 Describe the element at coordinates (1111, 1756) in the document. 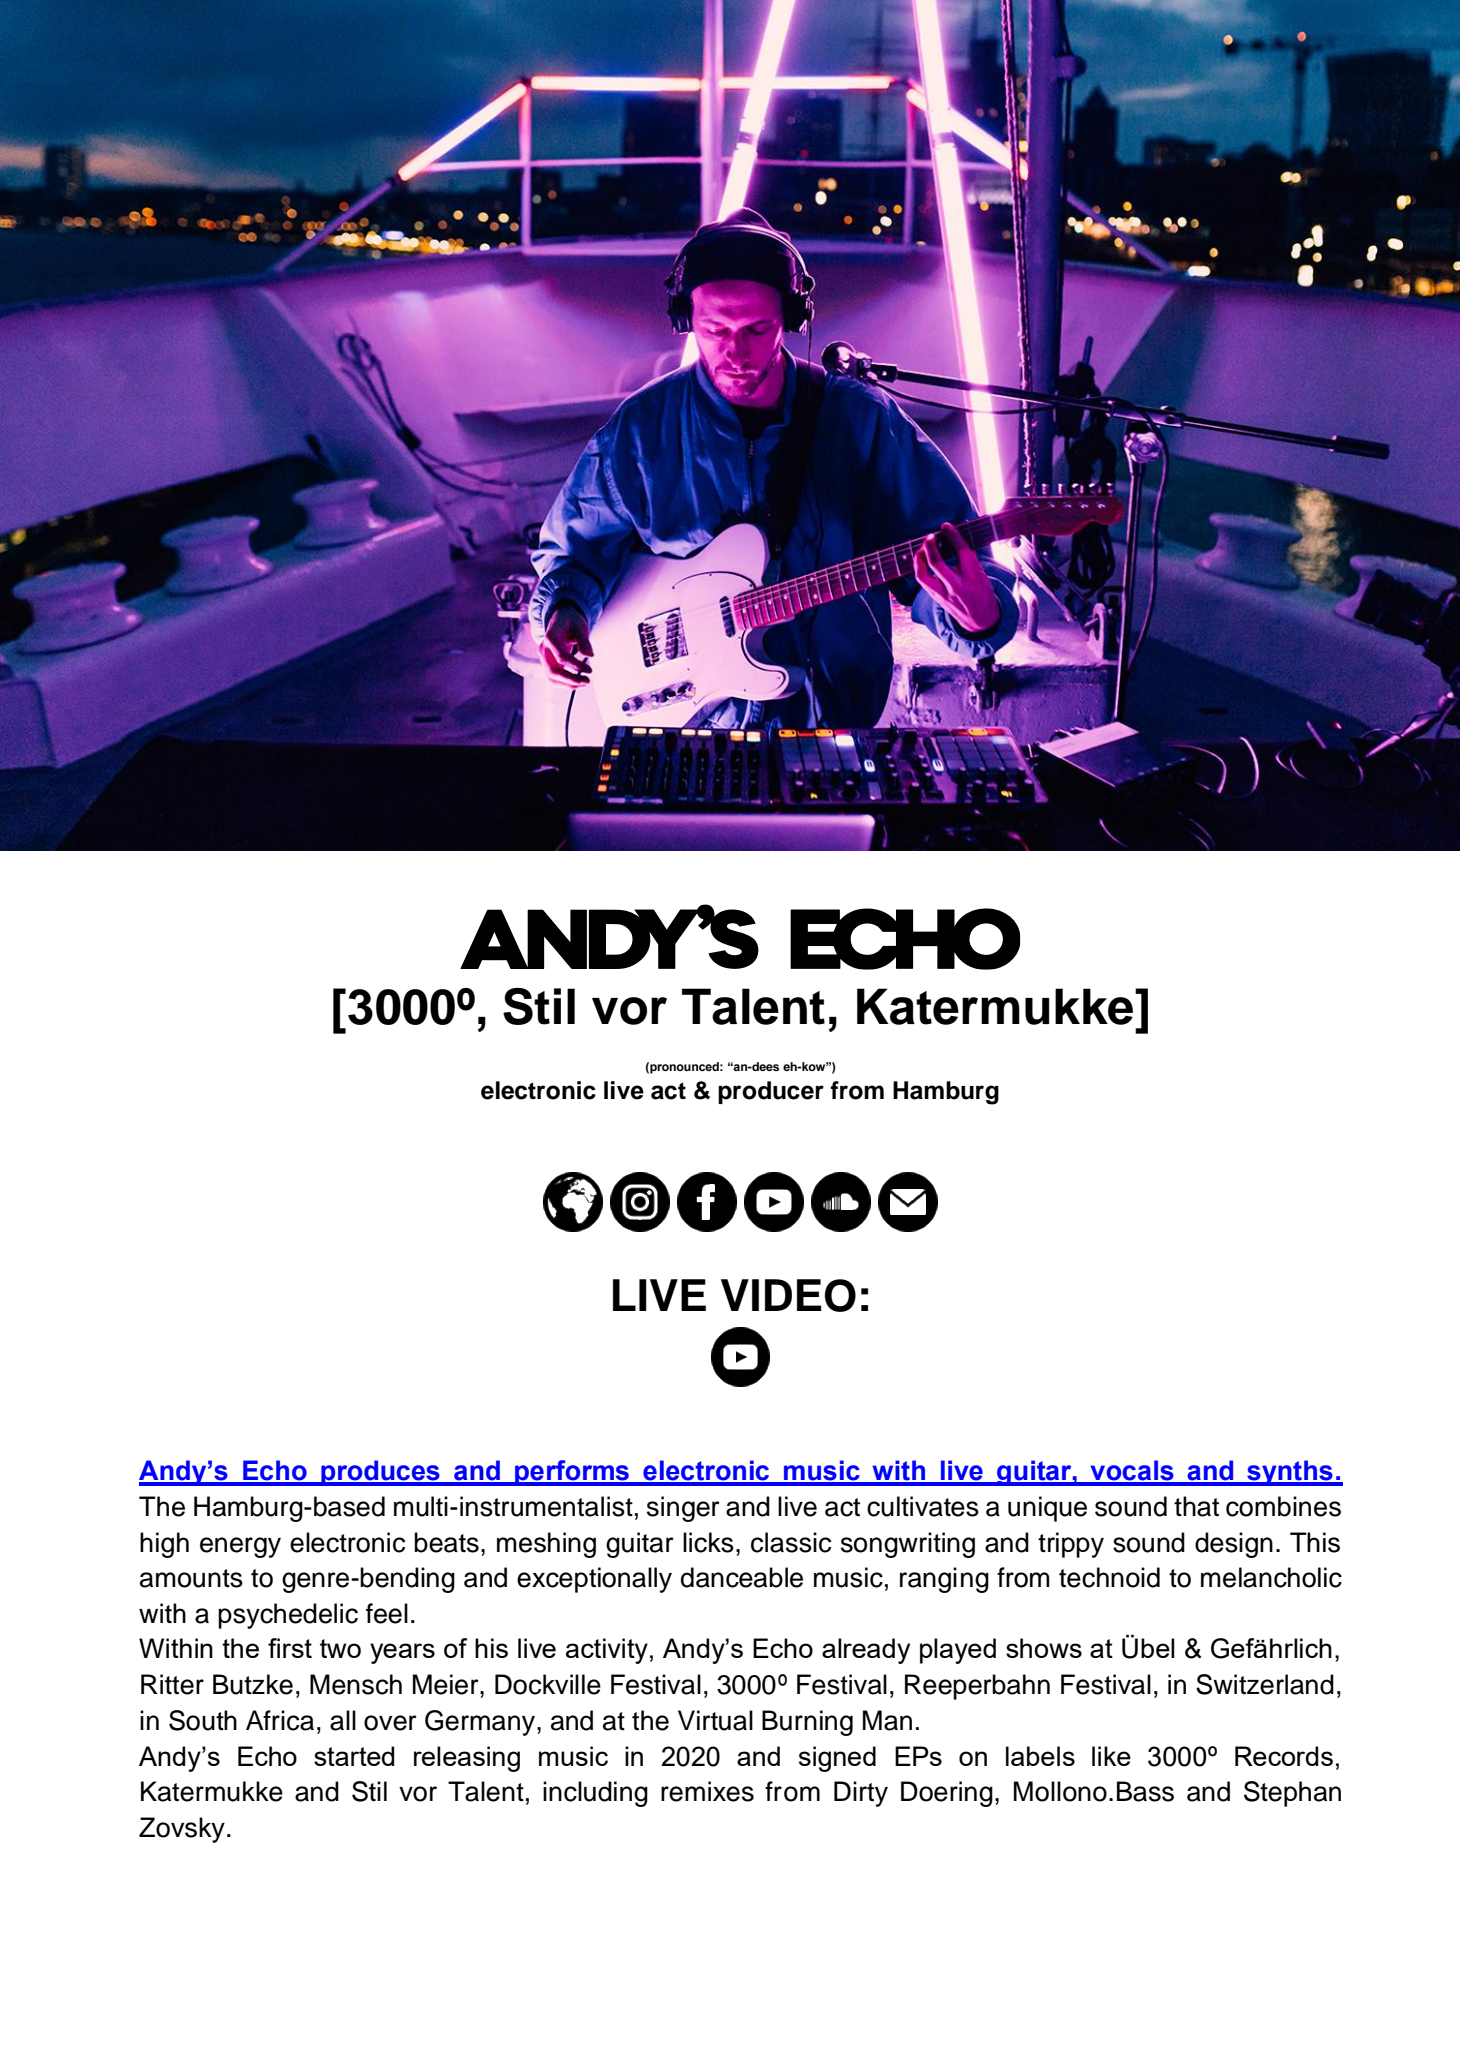

I see `like` at that location.
